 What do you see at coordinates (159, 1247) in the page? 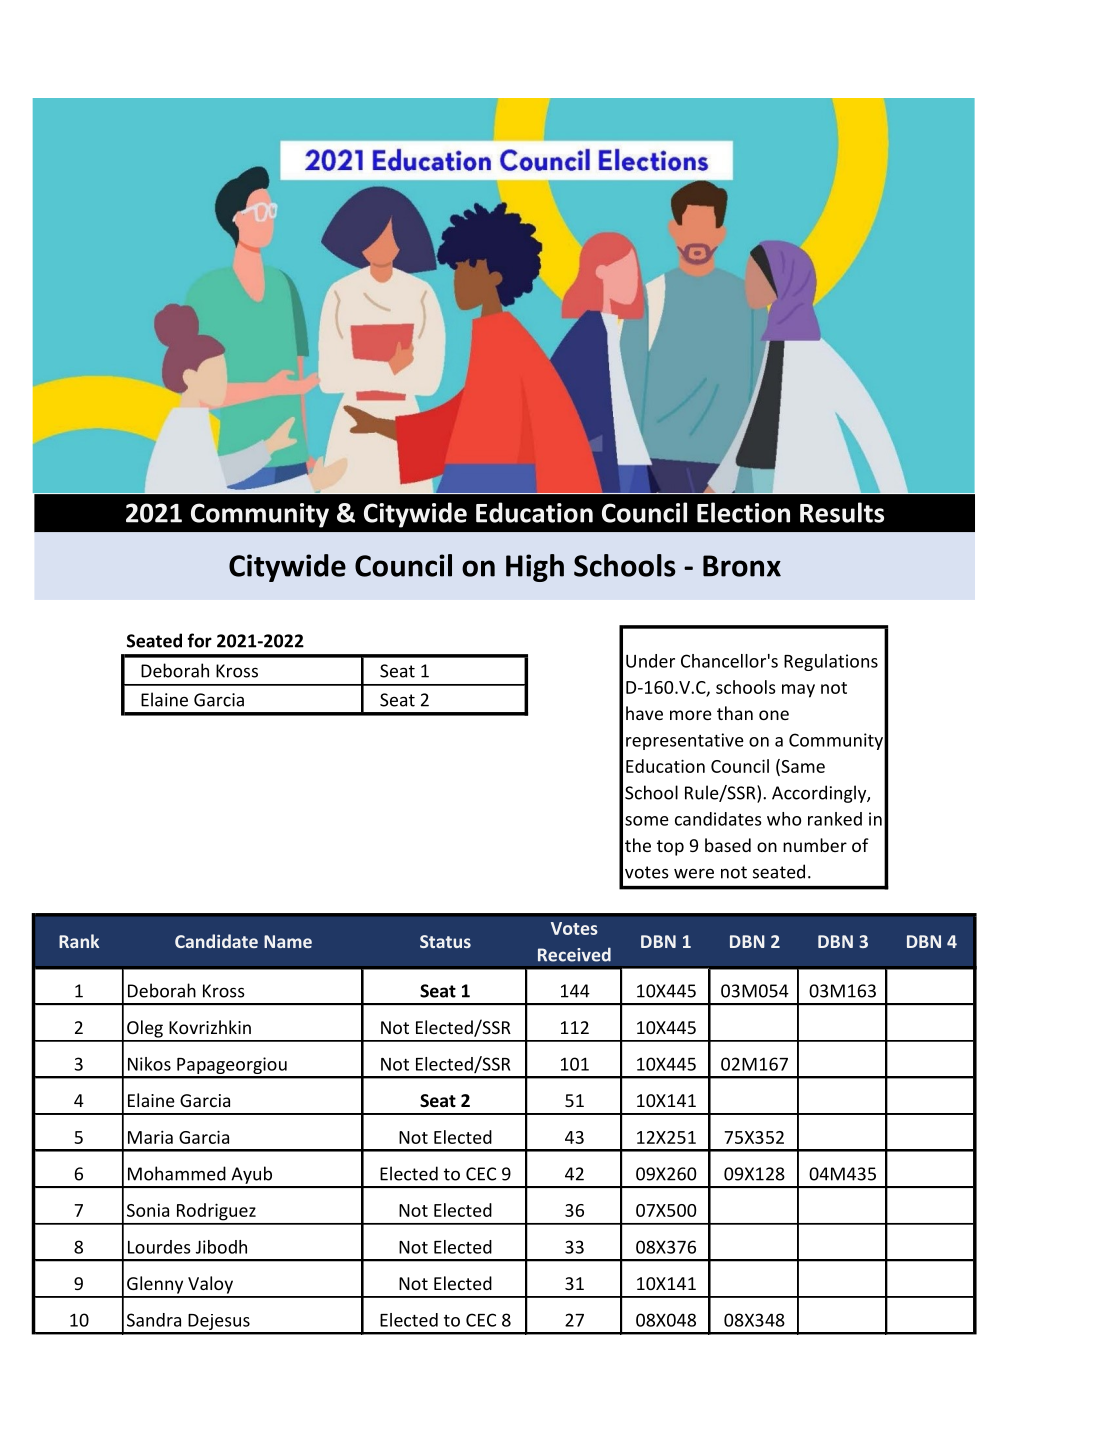
I see `Lourdes` at bounding box center [159, 1247].
